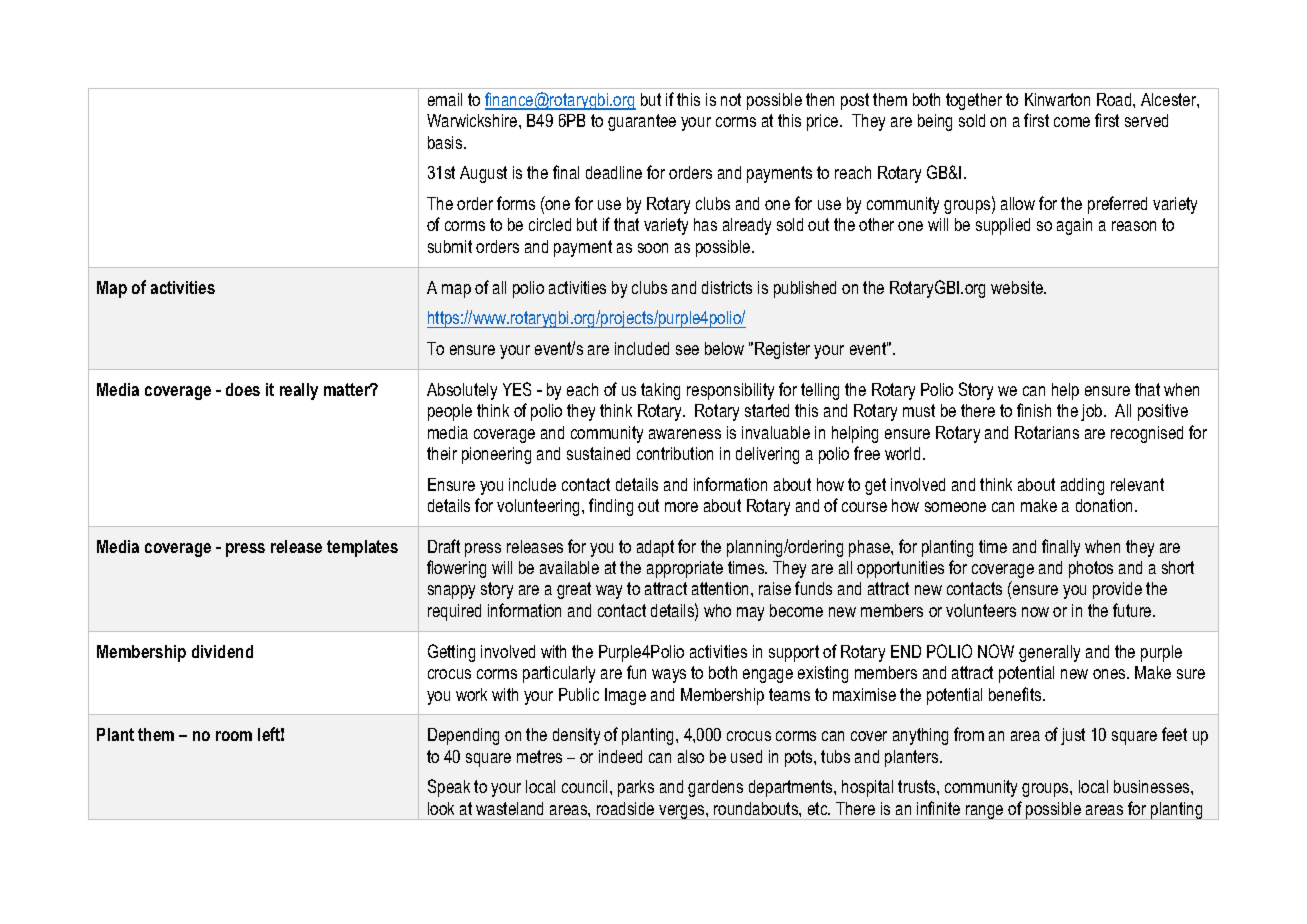  I want to click on see, so click(687, 350).
